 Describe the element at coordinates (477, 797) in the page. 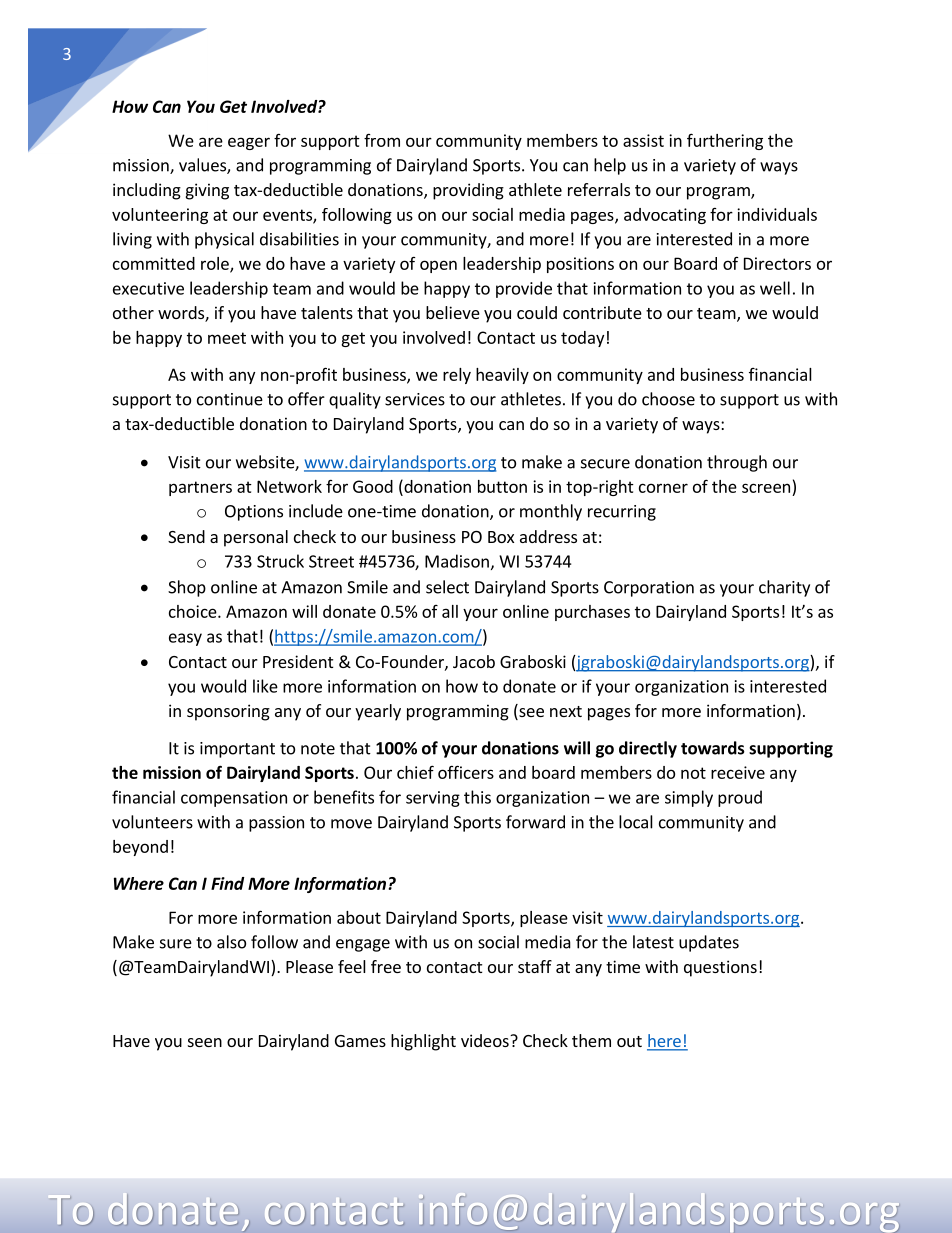

I see `this` at that location.
